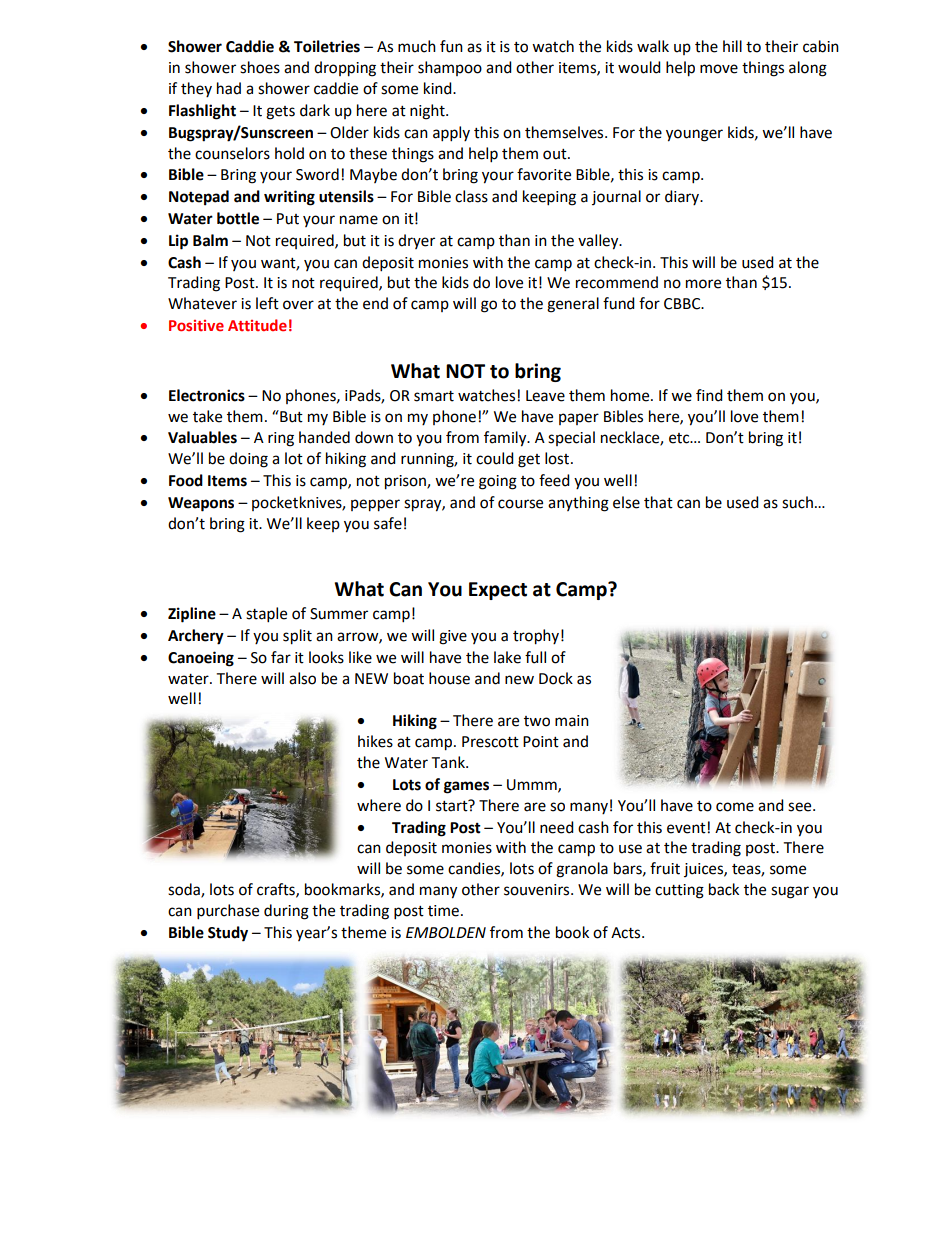  Describe the element at coordinates (719, 69) in the document. I see `move` at that location.
